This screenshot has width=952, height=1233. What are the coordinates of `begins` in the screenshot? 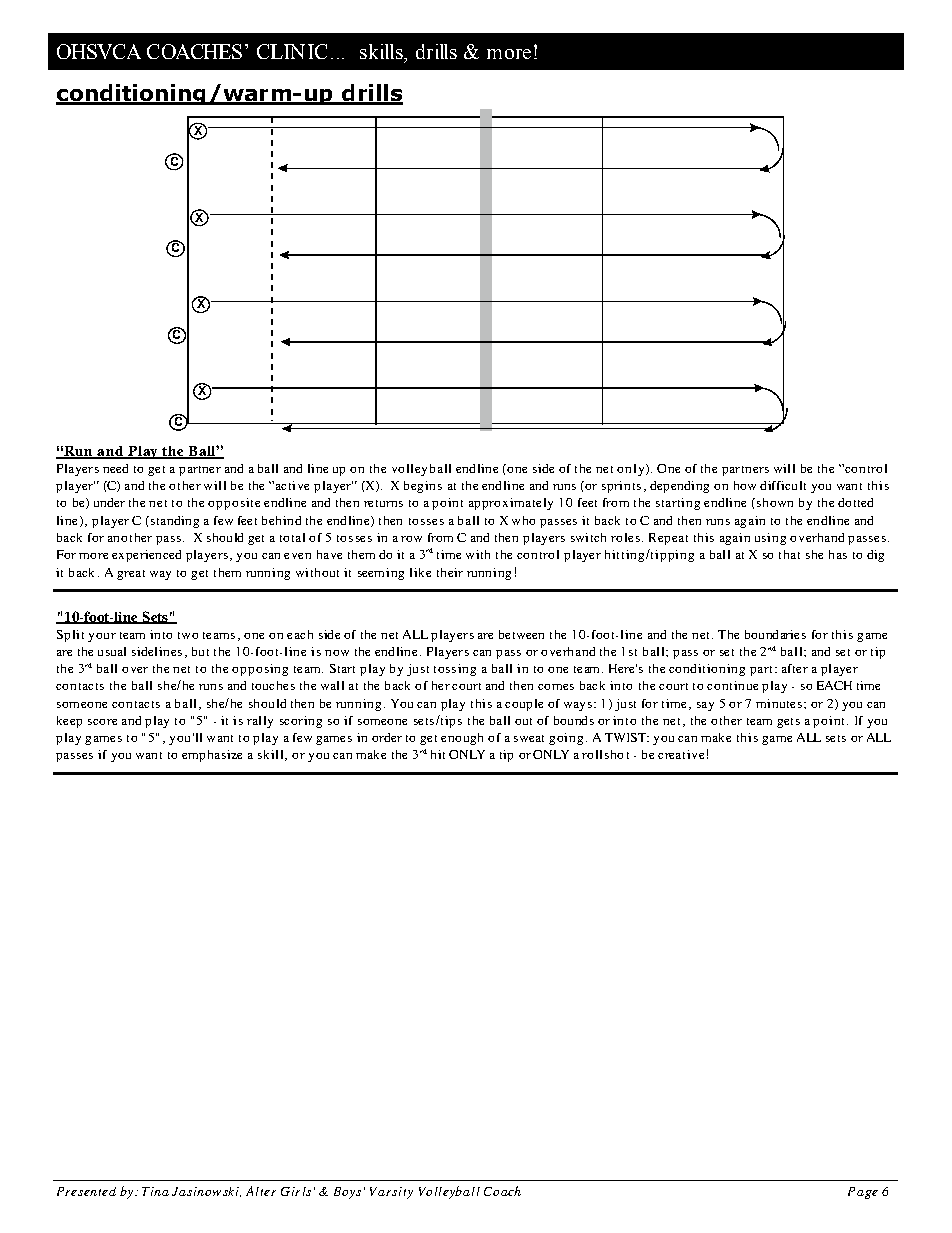 It's located at (423, 487).
